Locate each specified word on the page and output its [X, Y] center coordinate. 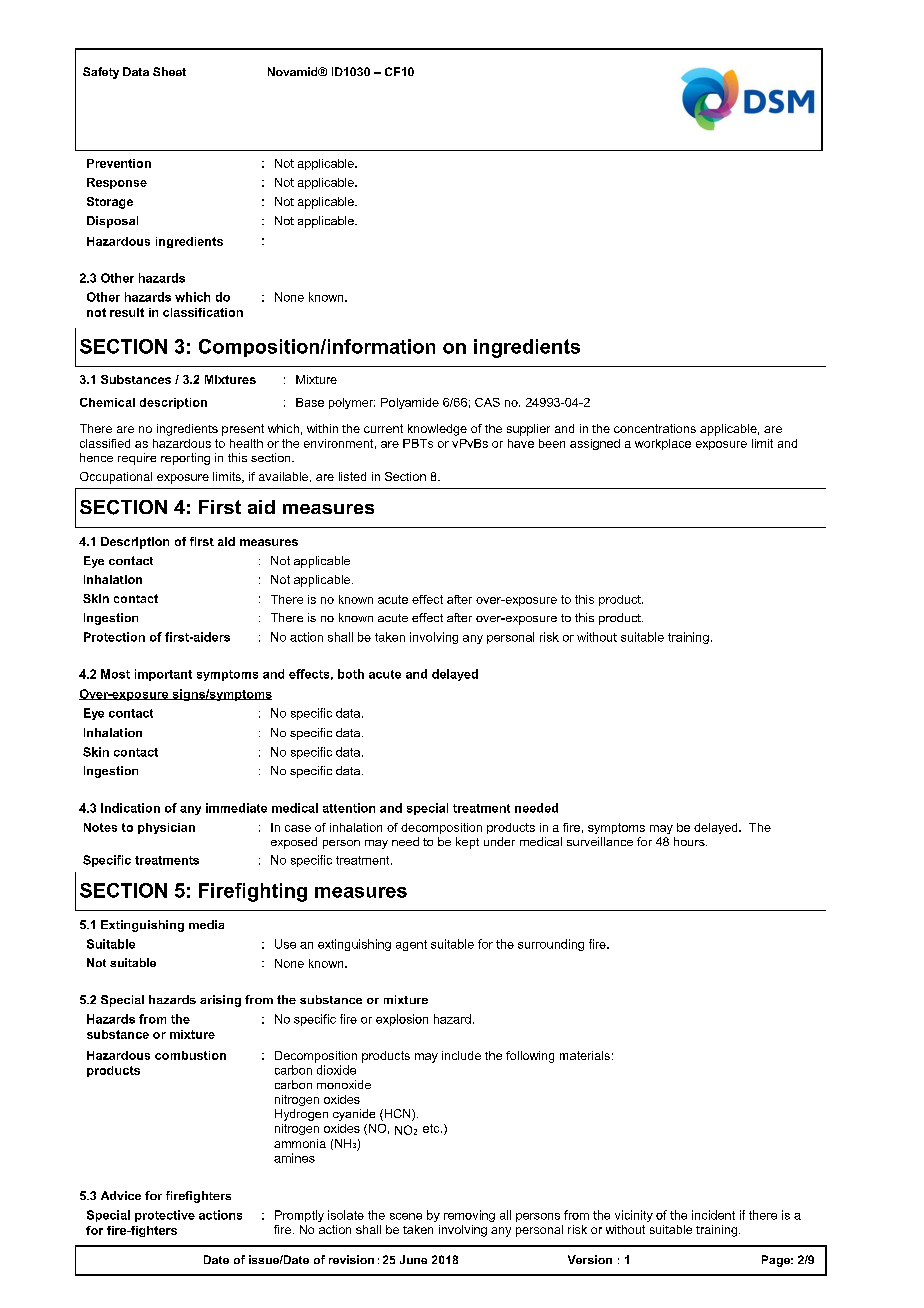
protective [165, 1216]
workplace [663, 444]
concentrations [655, 428]
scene [406, 1216]
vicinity [634, 1216]
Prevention [119, 163]
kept [467, 843]
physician [166, 828]
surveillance [600, 841]
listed [352, 476]
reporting [185, 459]
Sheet [169, 71]
